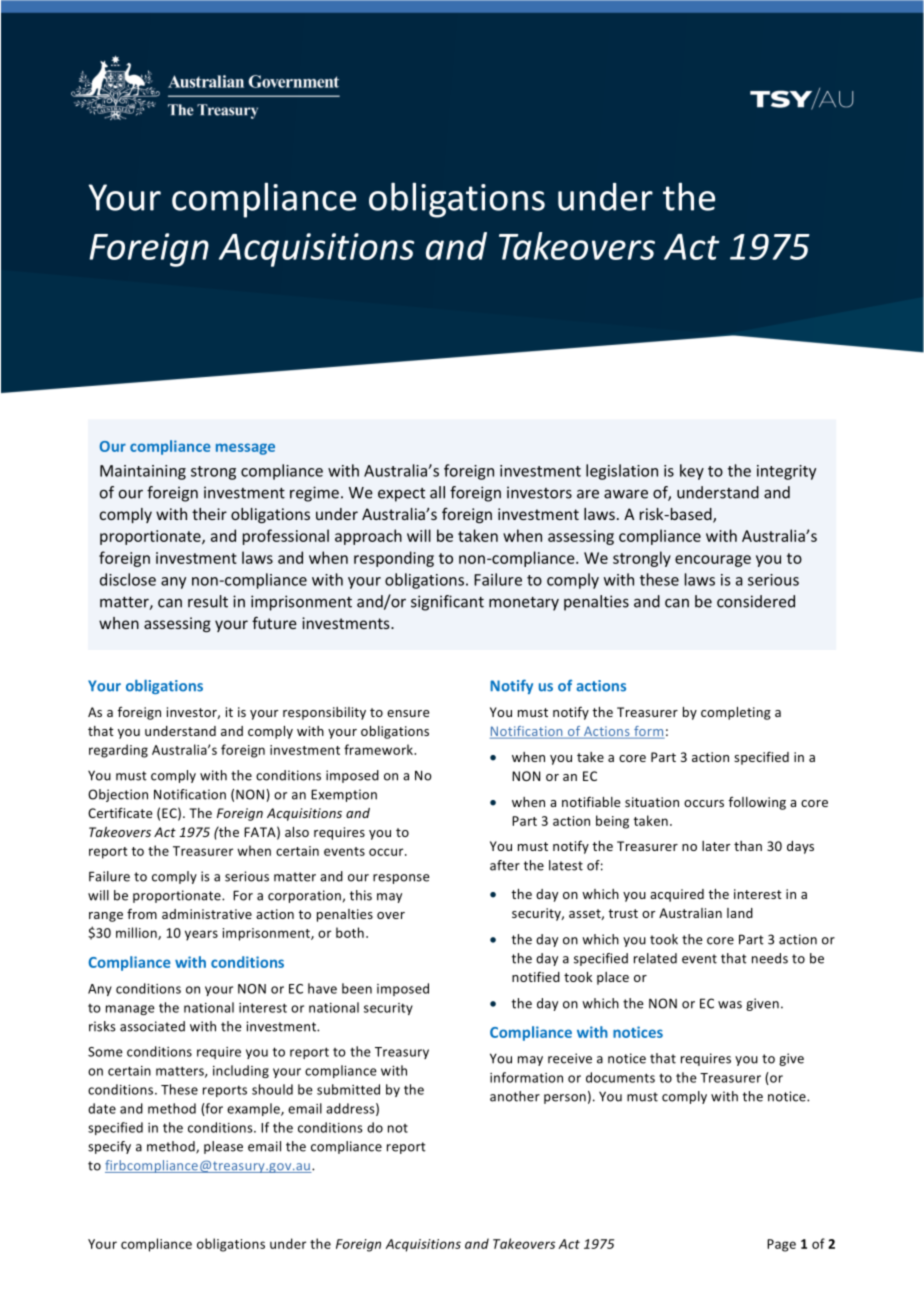 This image has width=924, height=1308. What do you see at coordinates (505, 865) in the image?
I see `after` at bounding box center [505, 865].
